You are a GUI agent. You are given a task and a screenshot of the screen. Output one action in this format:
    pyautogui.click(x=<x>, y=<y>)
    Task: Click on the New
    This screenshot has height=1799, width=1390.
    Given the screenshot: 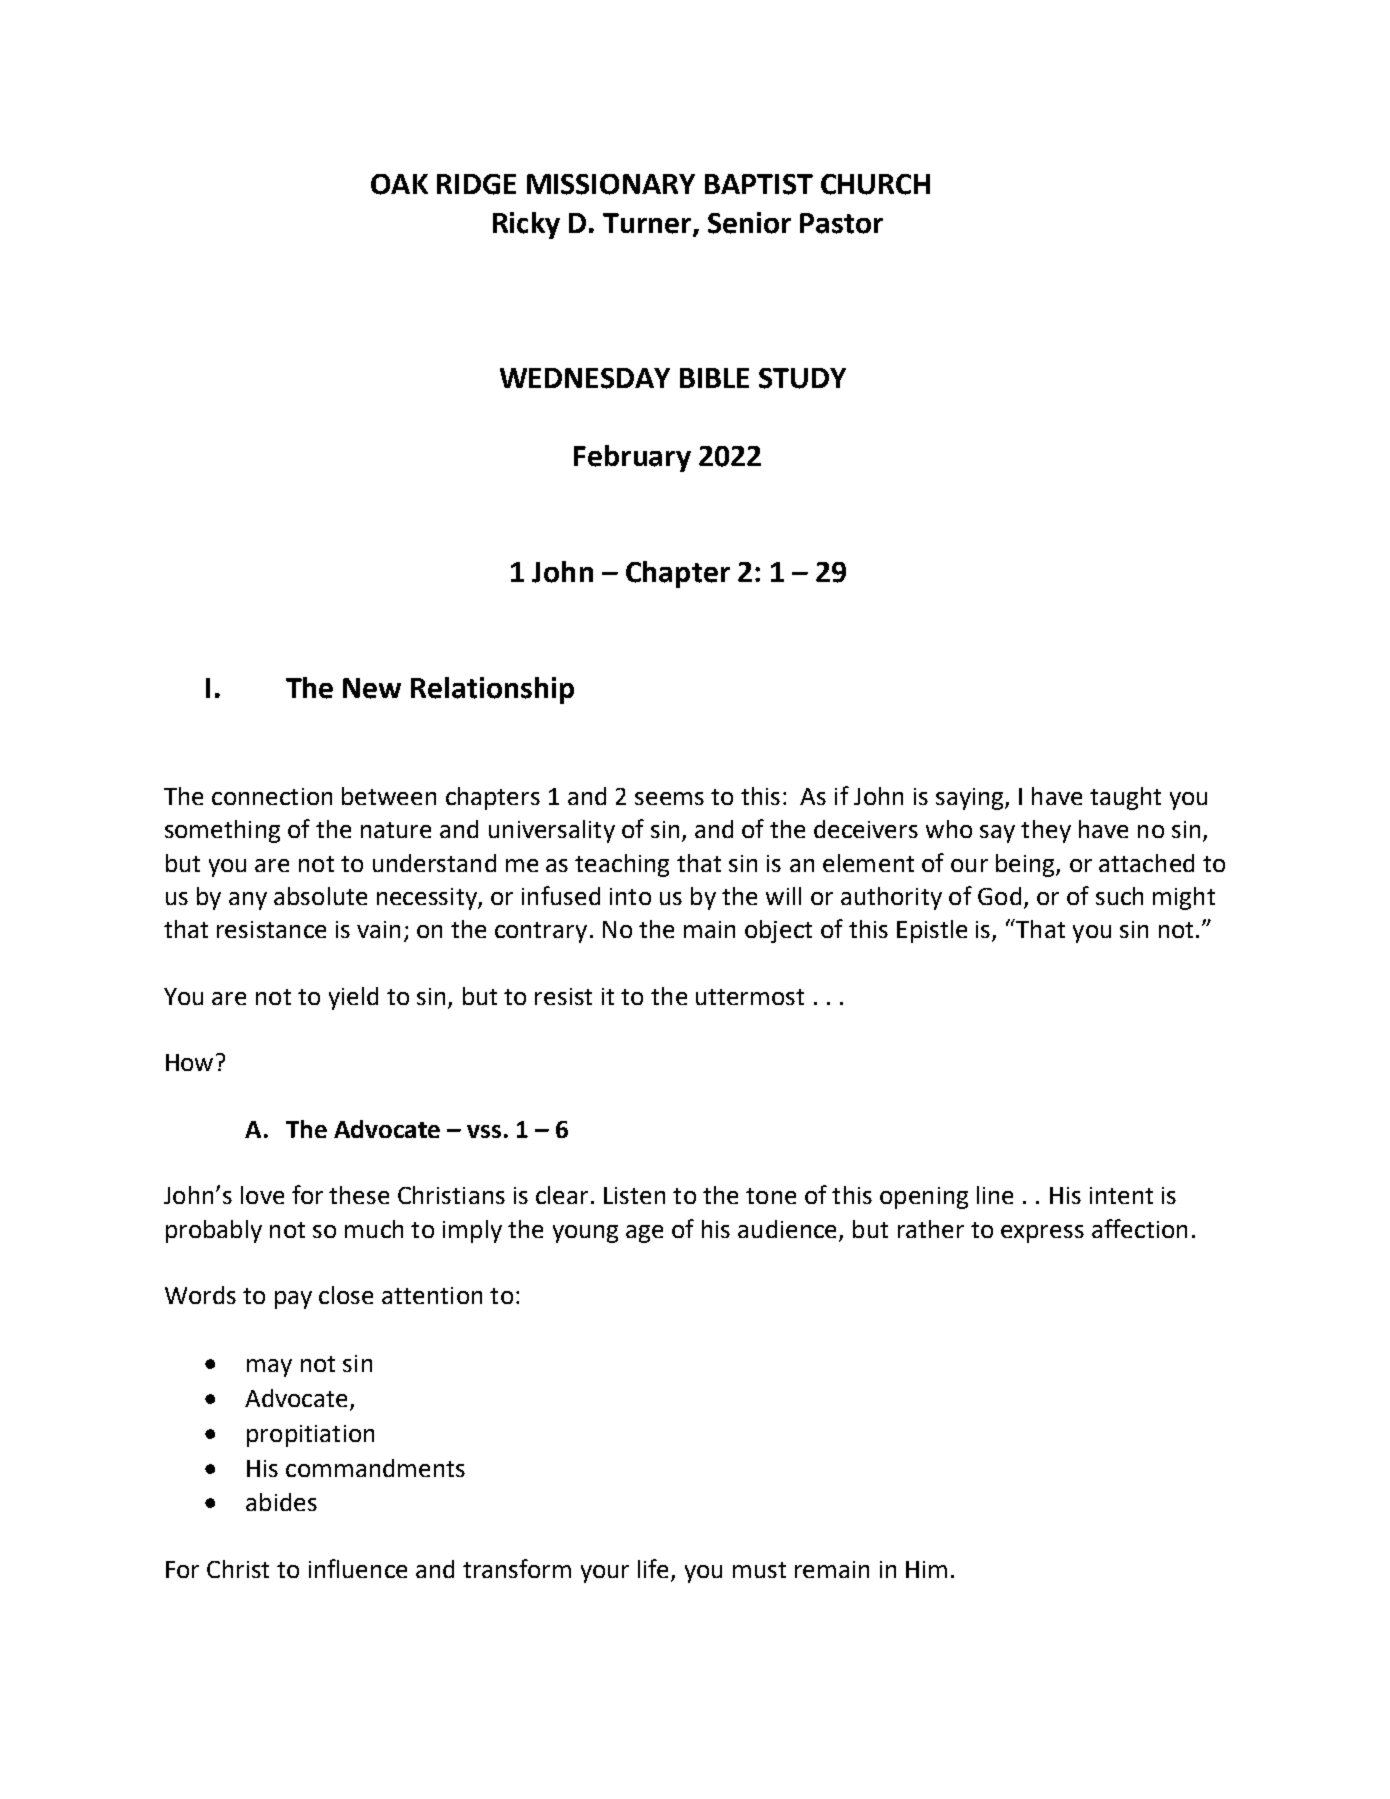 What is the action you would take?
    pyautogui.click(x=372, y=688)
